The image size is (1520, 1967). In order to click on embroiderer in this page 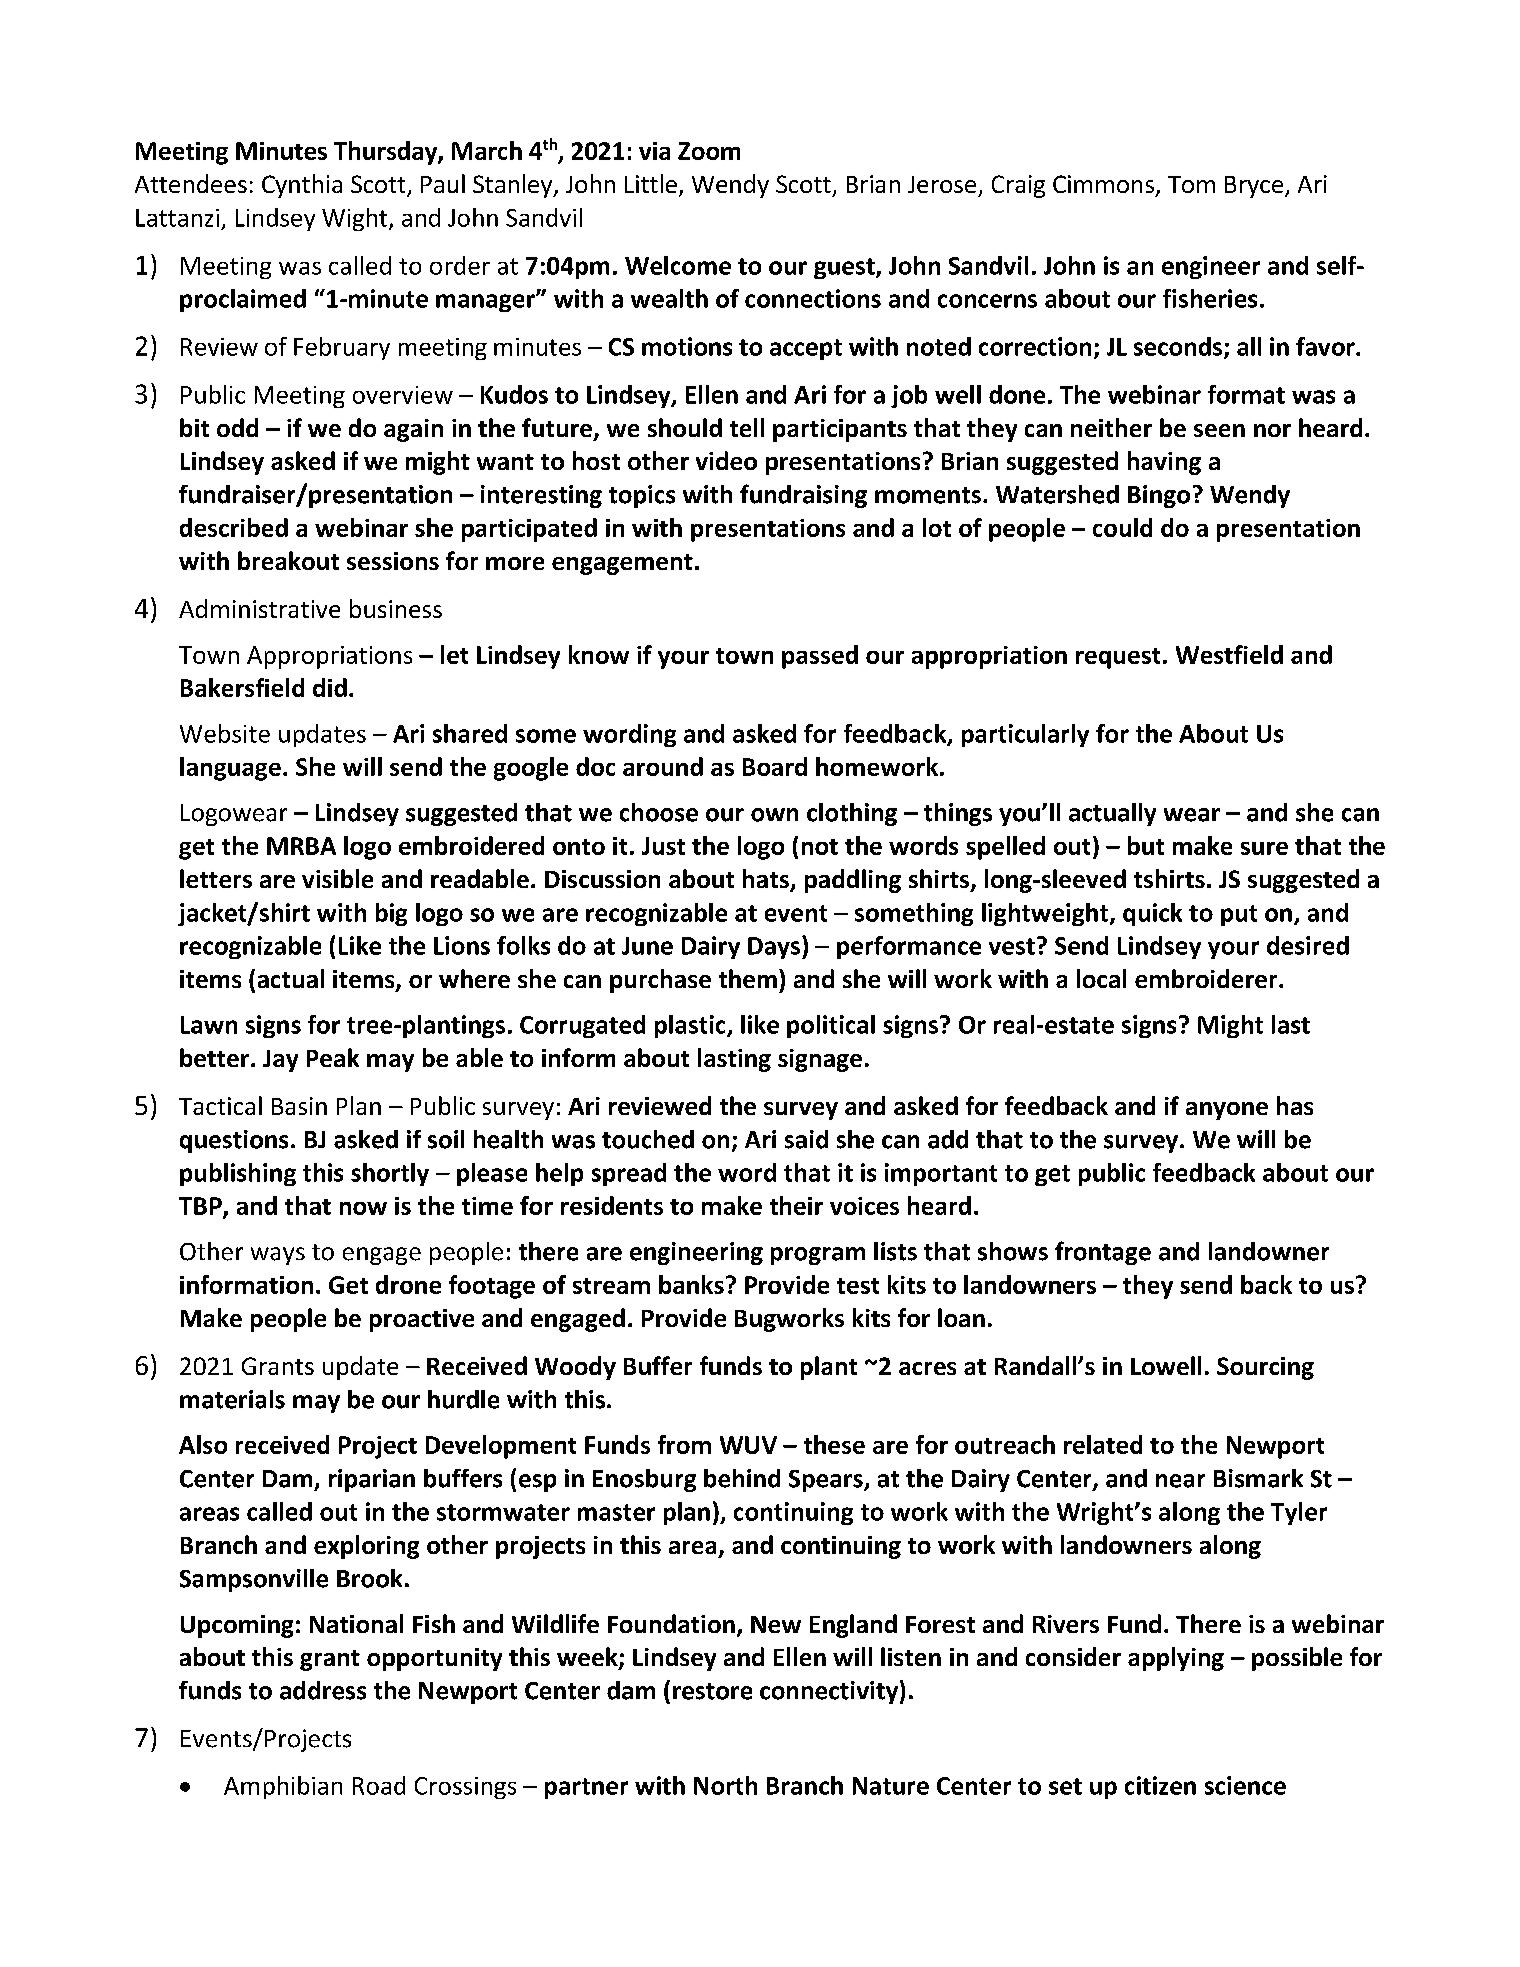, I will do `click(1207, 978)`.
